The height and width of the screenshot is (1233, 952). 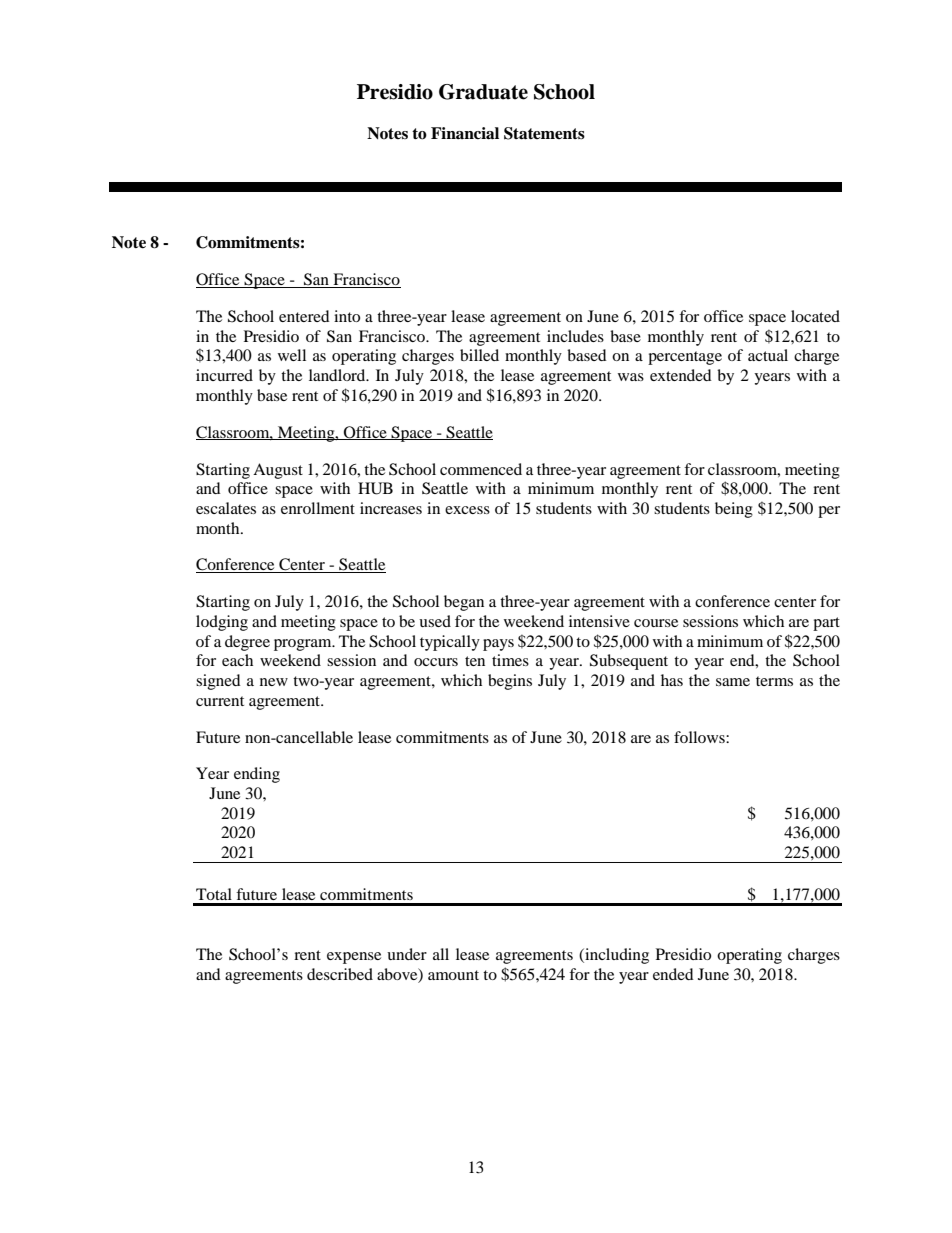 What do you see at coordinates (700, 737) in the screenshot?
I see `follows` at bounding box center [700, 737].
